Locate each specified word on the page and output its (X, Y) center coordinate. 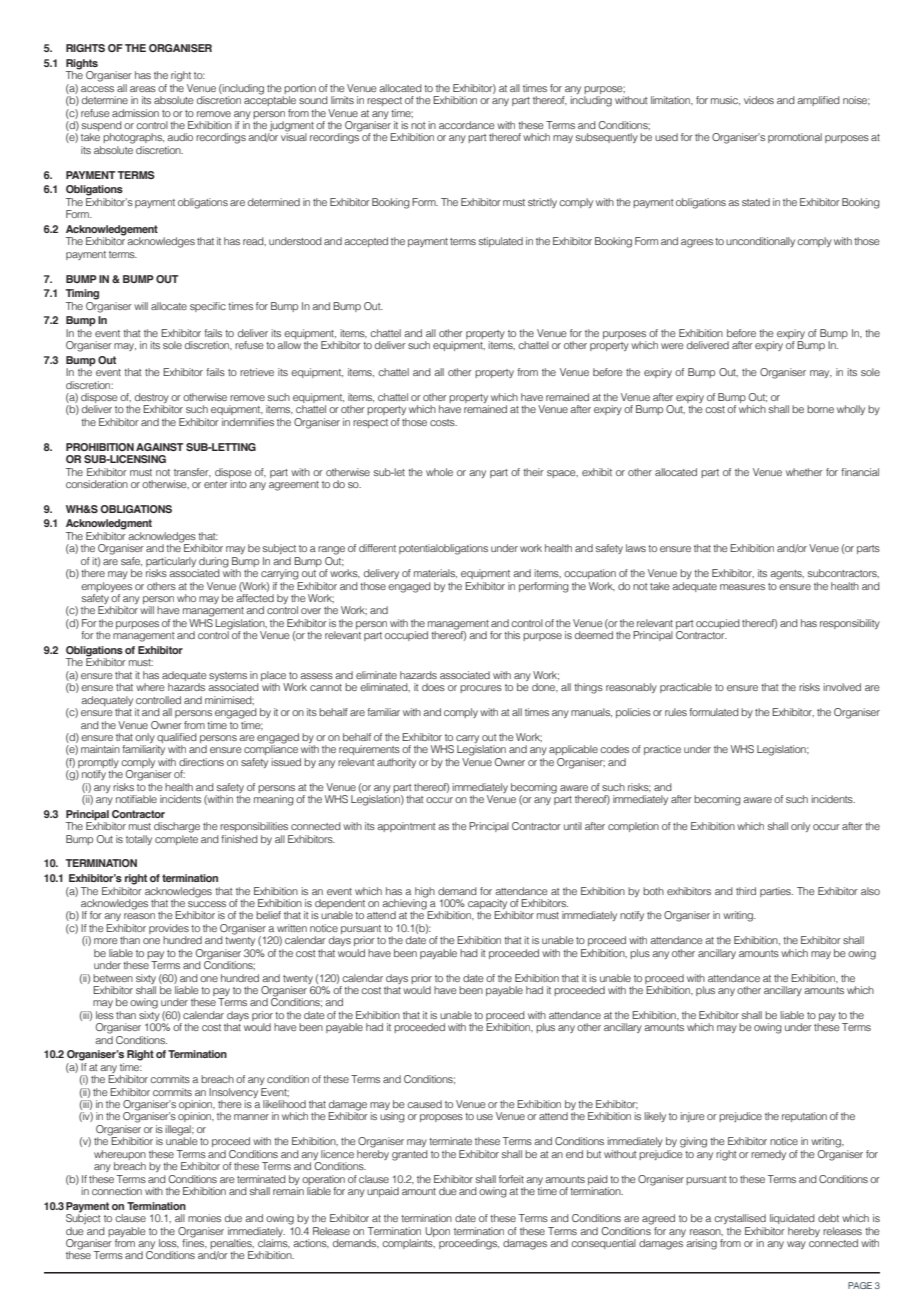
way (796, 1245)
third (746, 891)
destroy (153, 399)
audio (180, 137)
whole (439, 472)
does (433, 687)
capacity (487, 905)
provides (169, 930)
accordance (467, 125)
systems (228, 678)
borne (820, 409)
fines (194, 1242)
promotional (795, 138)
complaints (408, 1244)
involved (842, 687)
